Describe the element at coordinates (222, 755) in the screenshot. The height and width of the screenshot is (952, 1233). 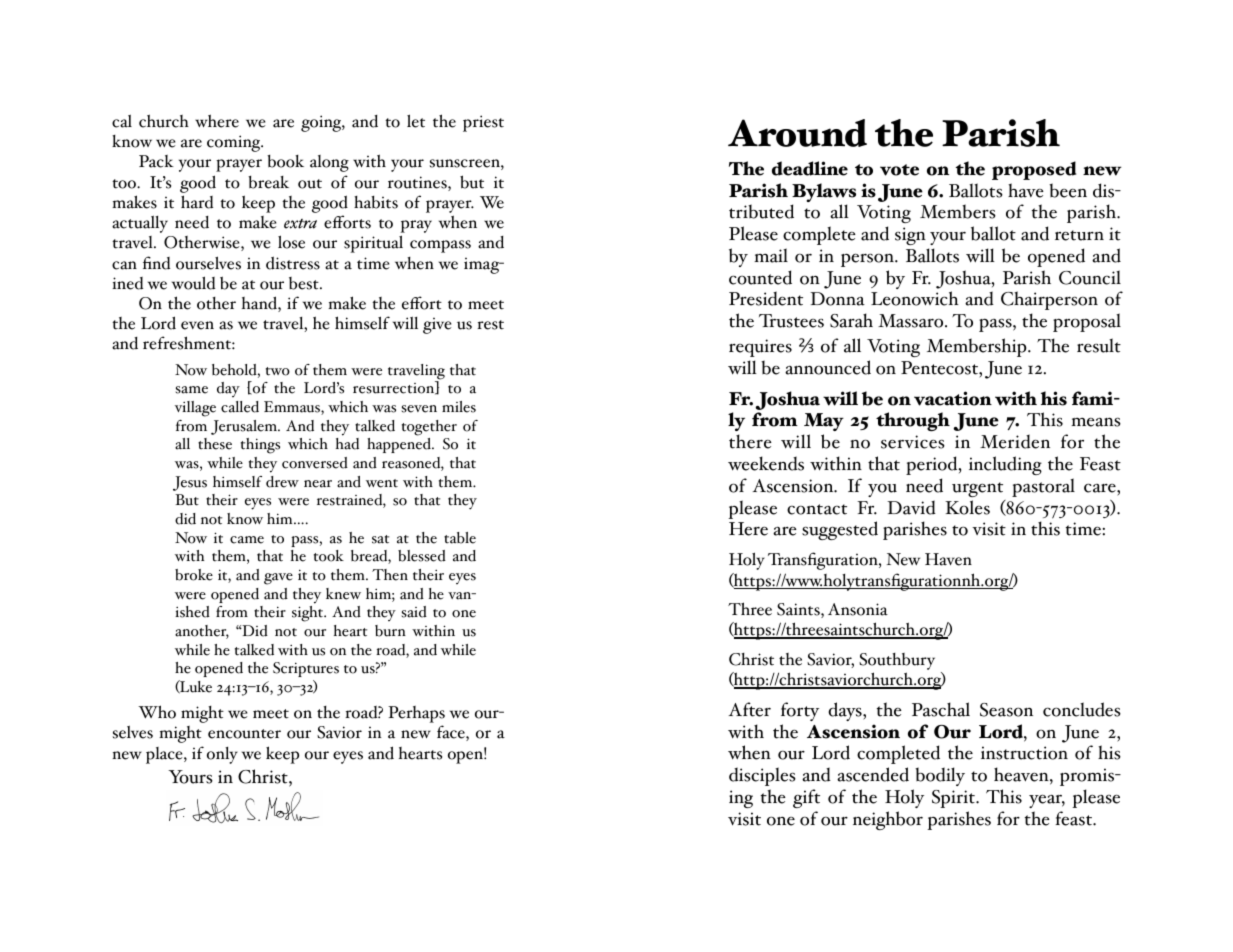
I see `only` at that location.
